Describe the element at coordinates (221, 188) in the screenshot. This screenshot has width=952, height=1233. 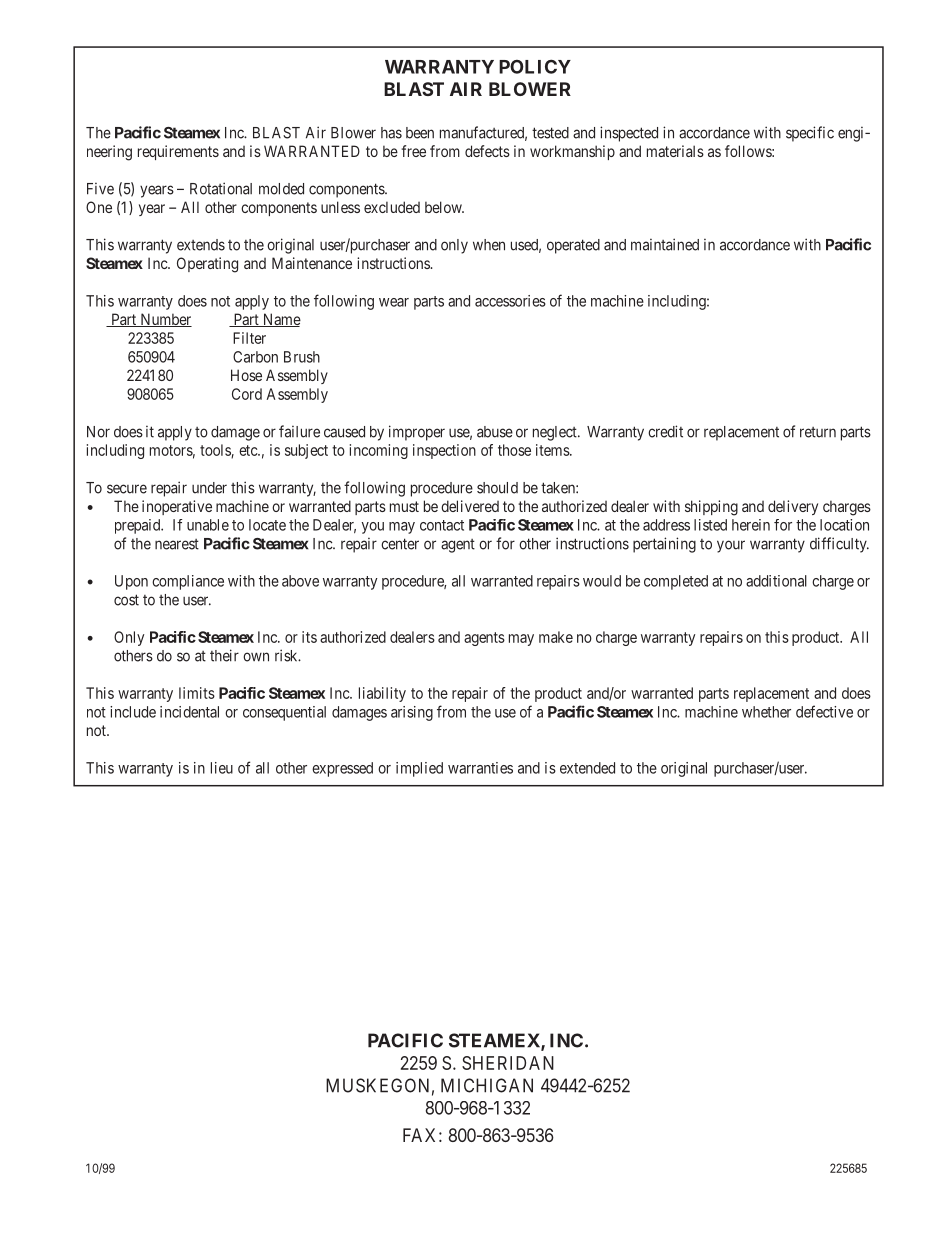
I see `Rotational` at that location.
